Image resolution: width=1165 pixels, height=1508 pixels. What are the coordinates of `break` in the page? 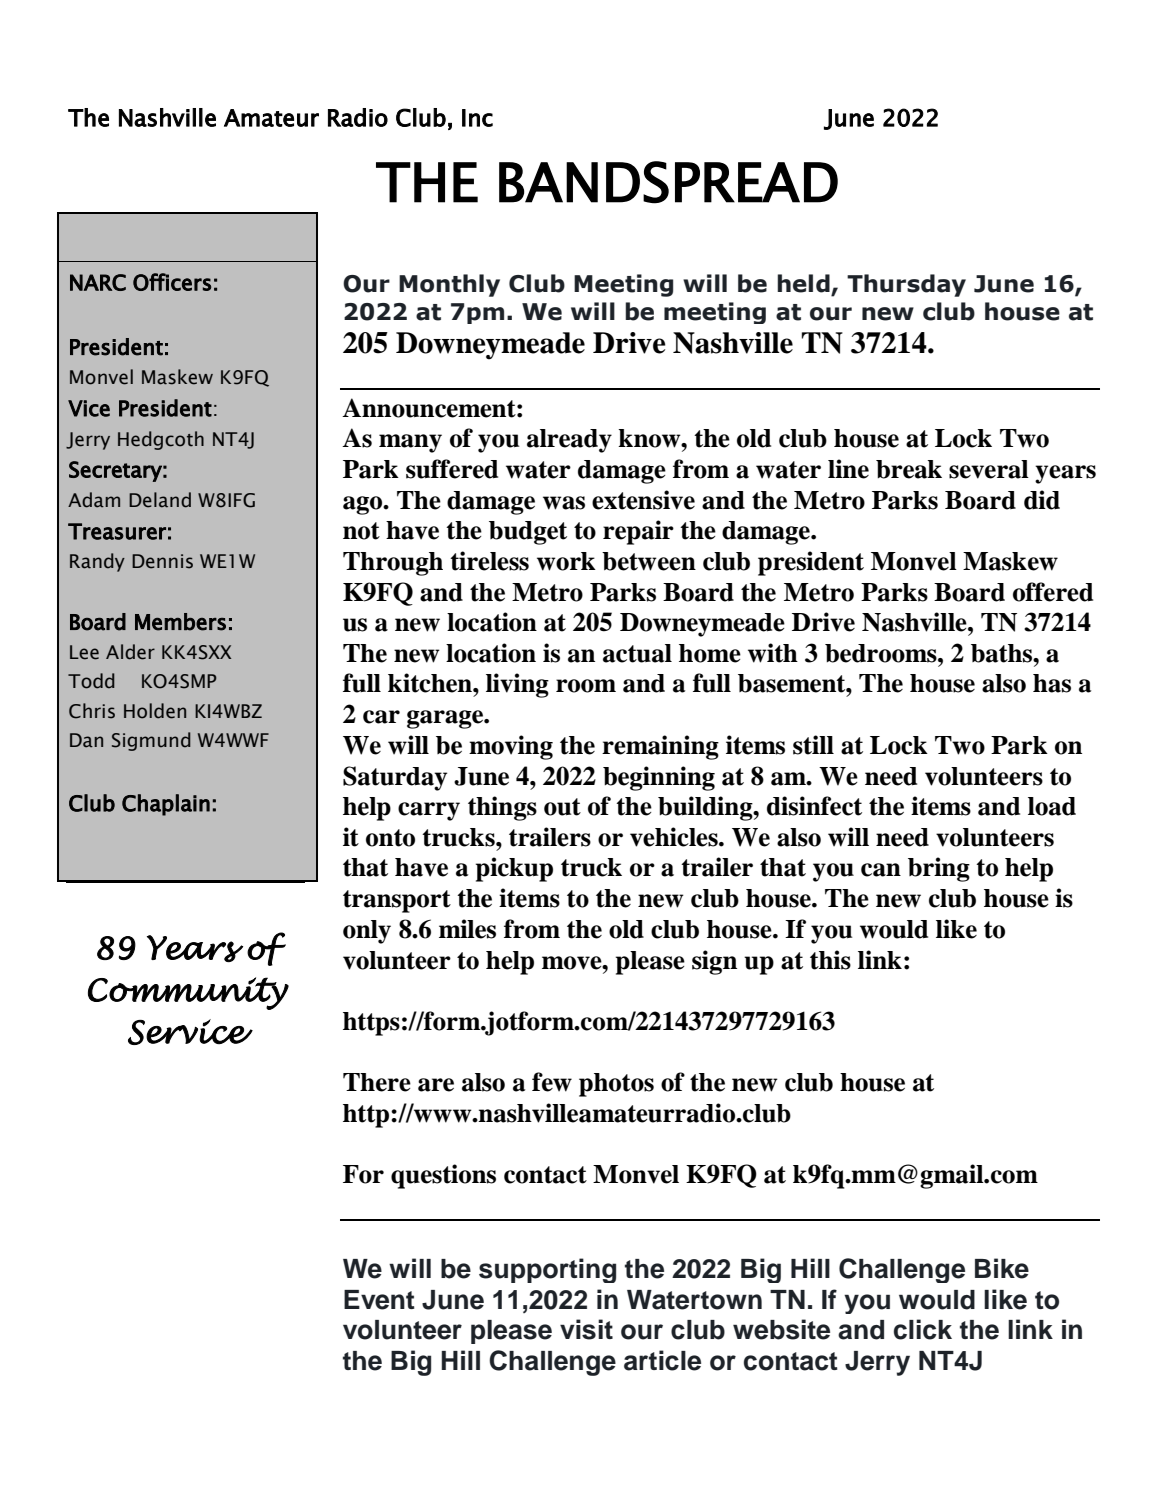 It's located at (909, 469).
